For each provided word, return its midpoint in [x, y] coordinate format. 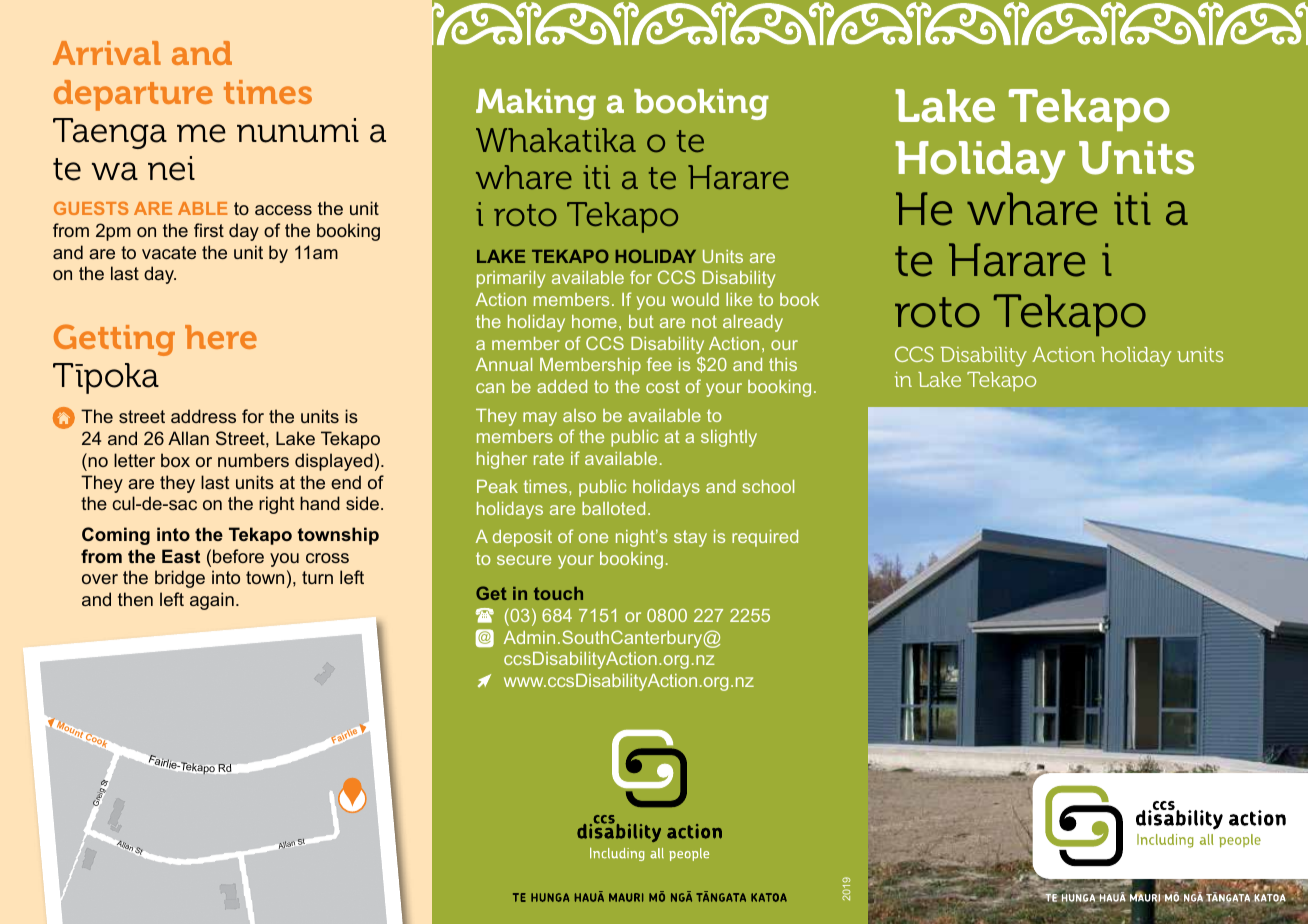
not [704, 321]
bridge [180, 579]
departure [133, 95]
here [221, 337]
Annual [504, 364]
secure [524, 560]
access [283, 210]
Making [536, 104]
